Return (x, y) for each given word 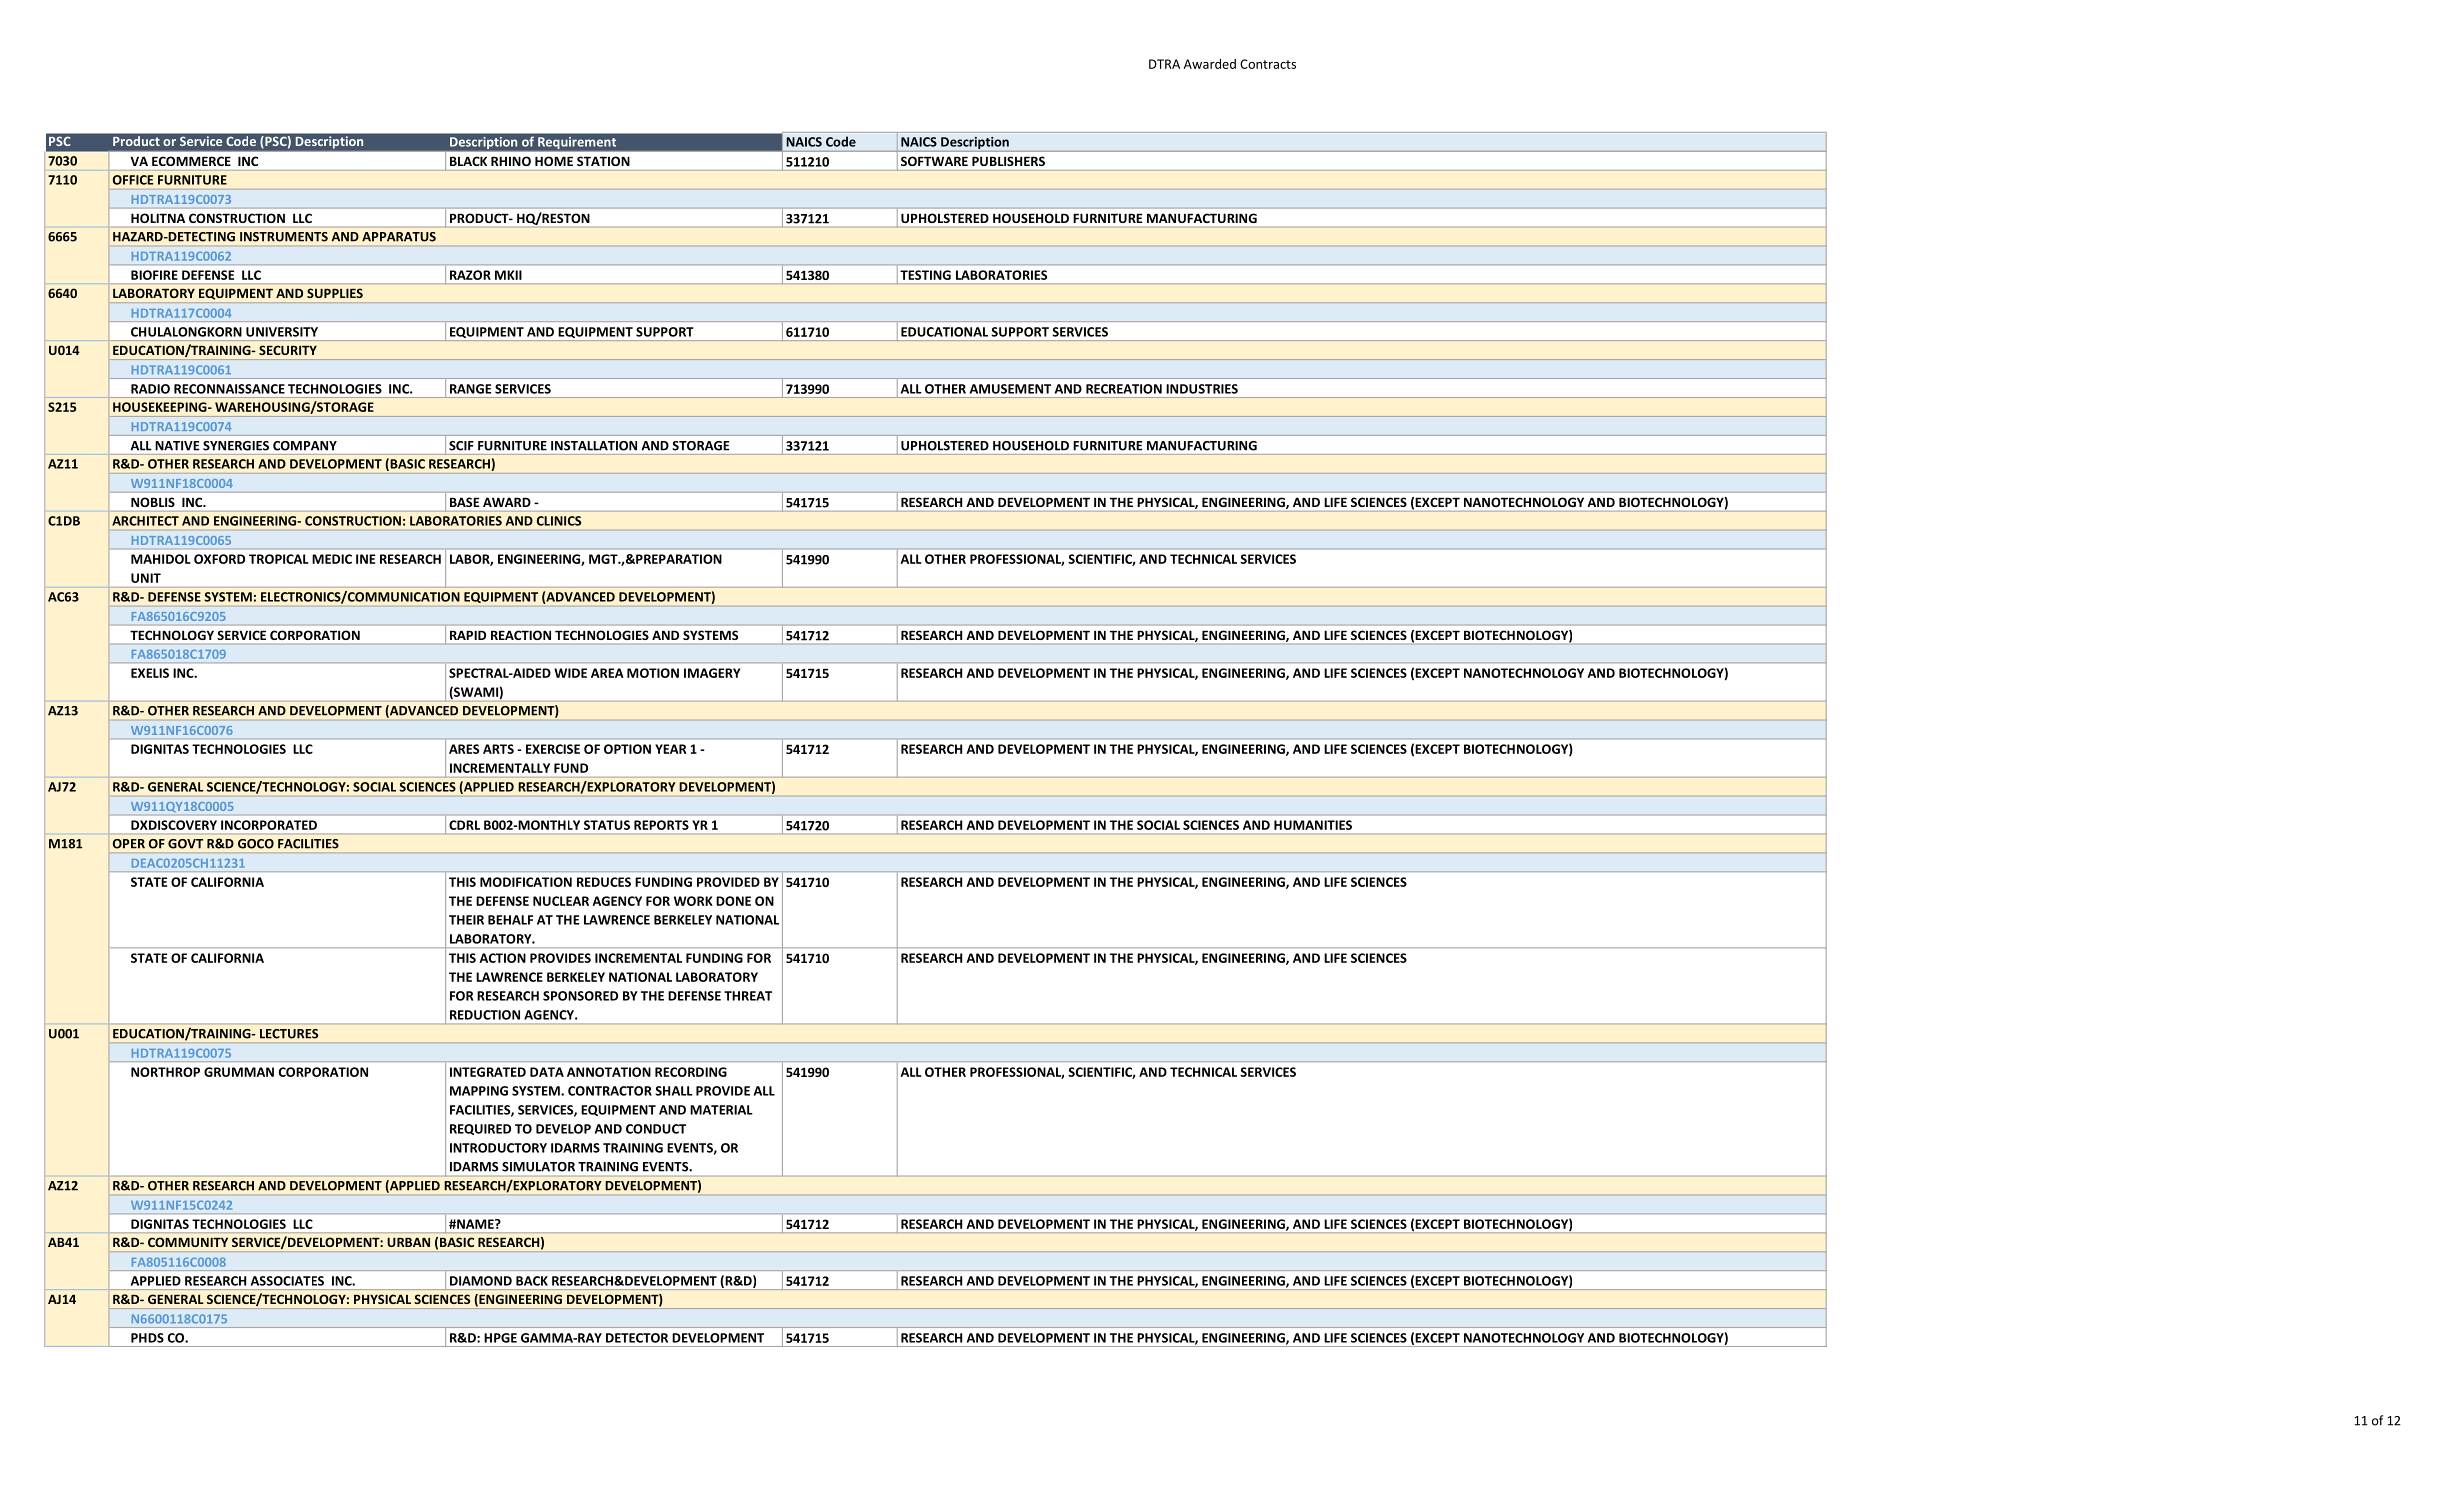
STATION (603, 161)
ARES (464, 749)
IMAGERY (712, 673)
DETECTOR (637, 1338)
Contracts (1268, 64)
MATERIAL (721, 1110)
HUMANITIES (1313, 825)
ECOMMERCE (191, 161)
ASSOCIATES (287, 1281)
